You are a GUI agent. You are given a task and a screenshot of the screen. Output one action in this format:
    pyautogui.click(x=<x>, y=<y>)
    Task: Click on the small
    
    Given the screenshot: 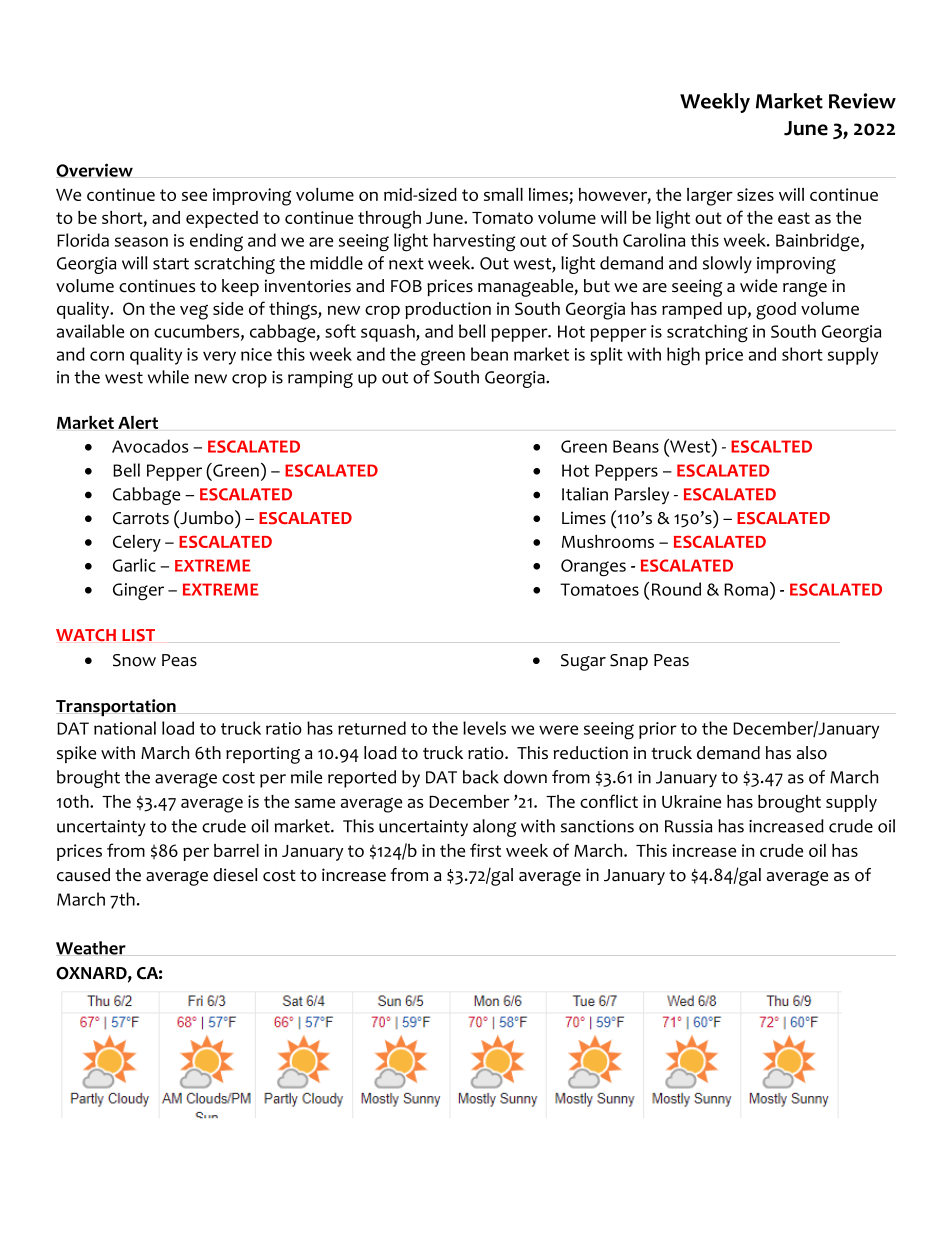 What is the action you would take?
    pyautogui.click(x=503, y=194)
